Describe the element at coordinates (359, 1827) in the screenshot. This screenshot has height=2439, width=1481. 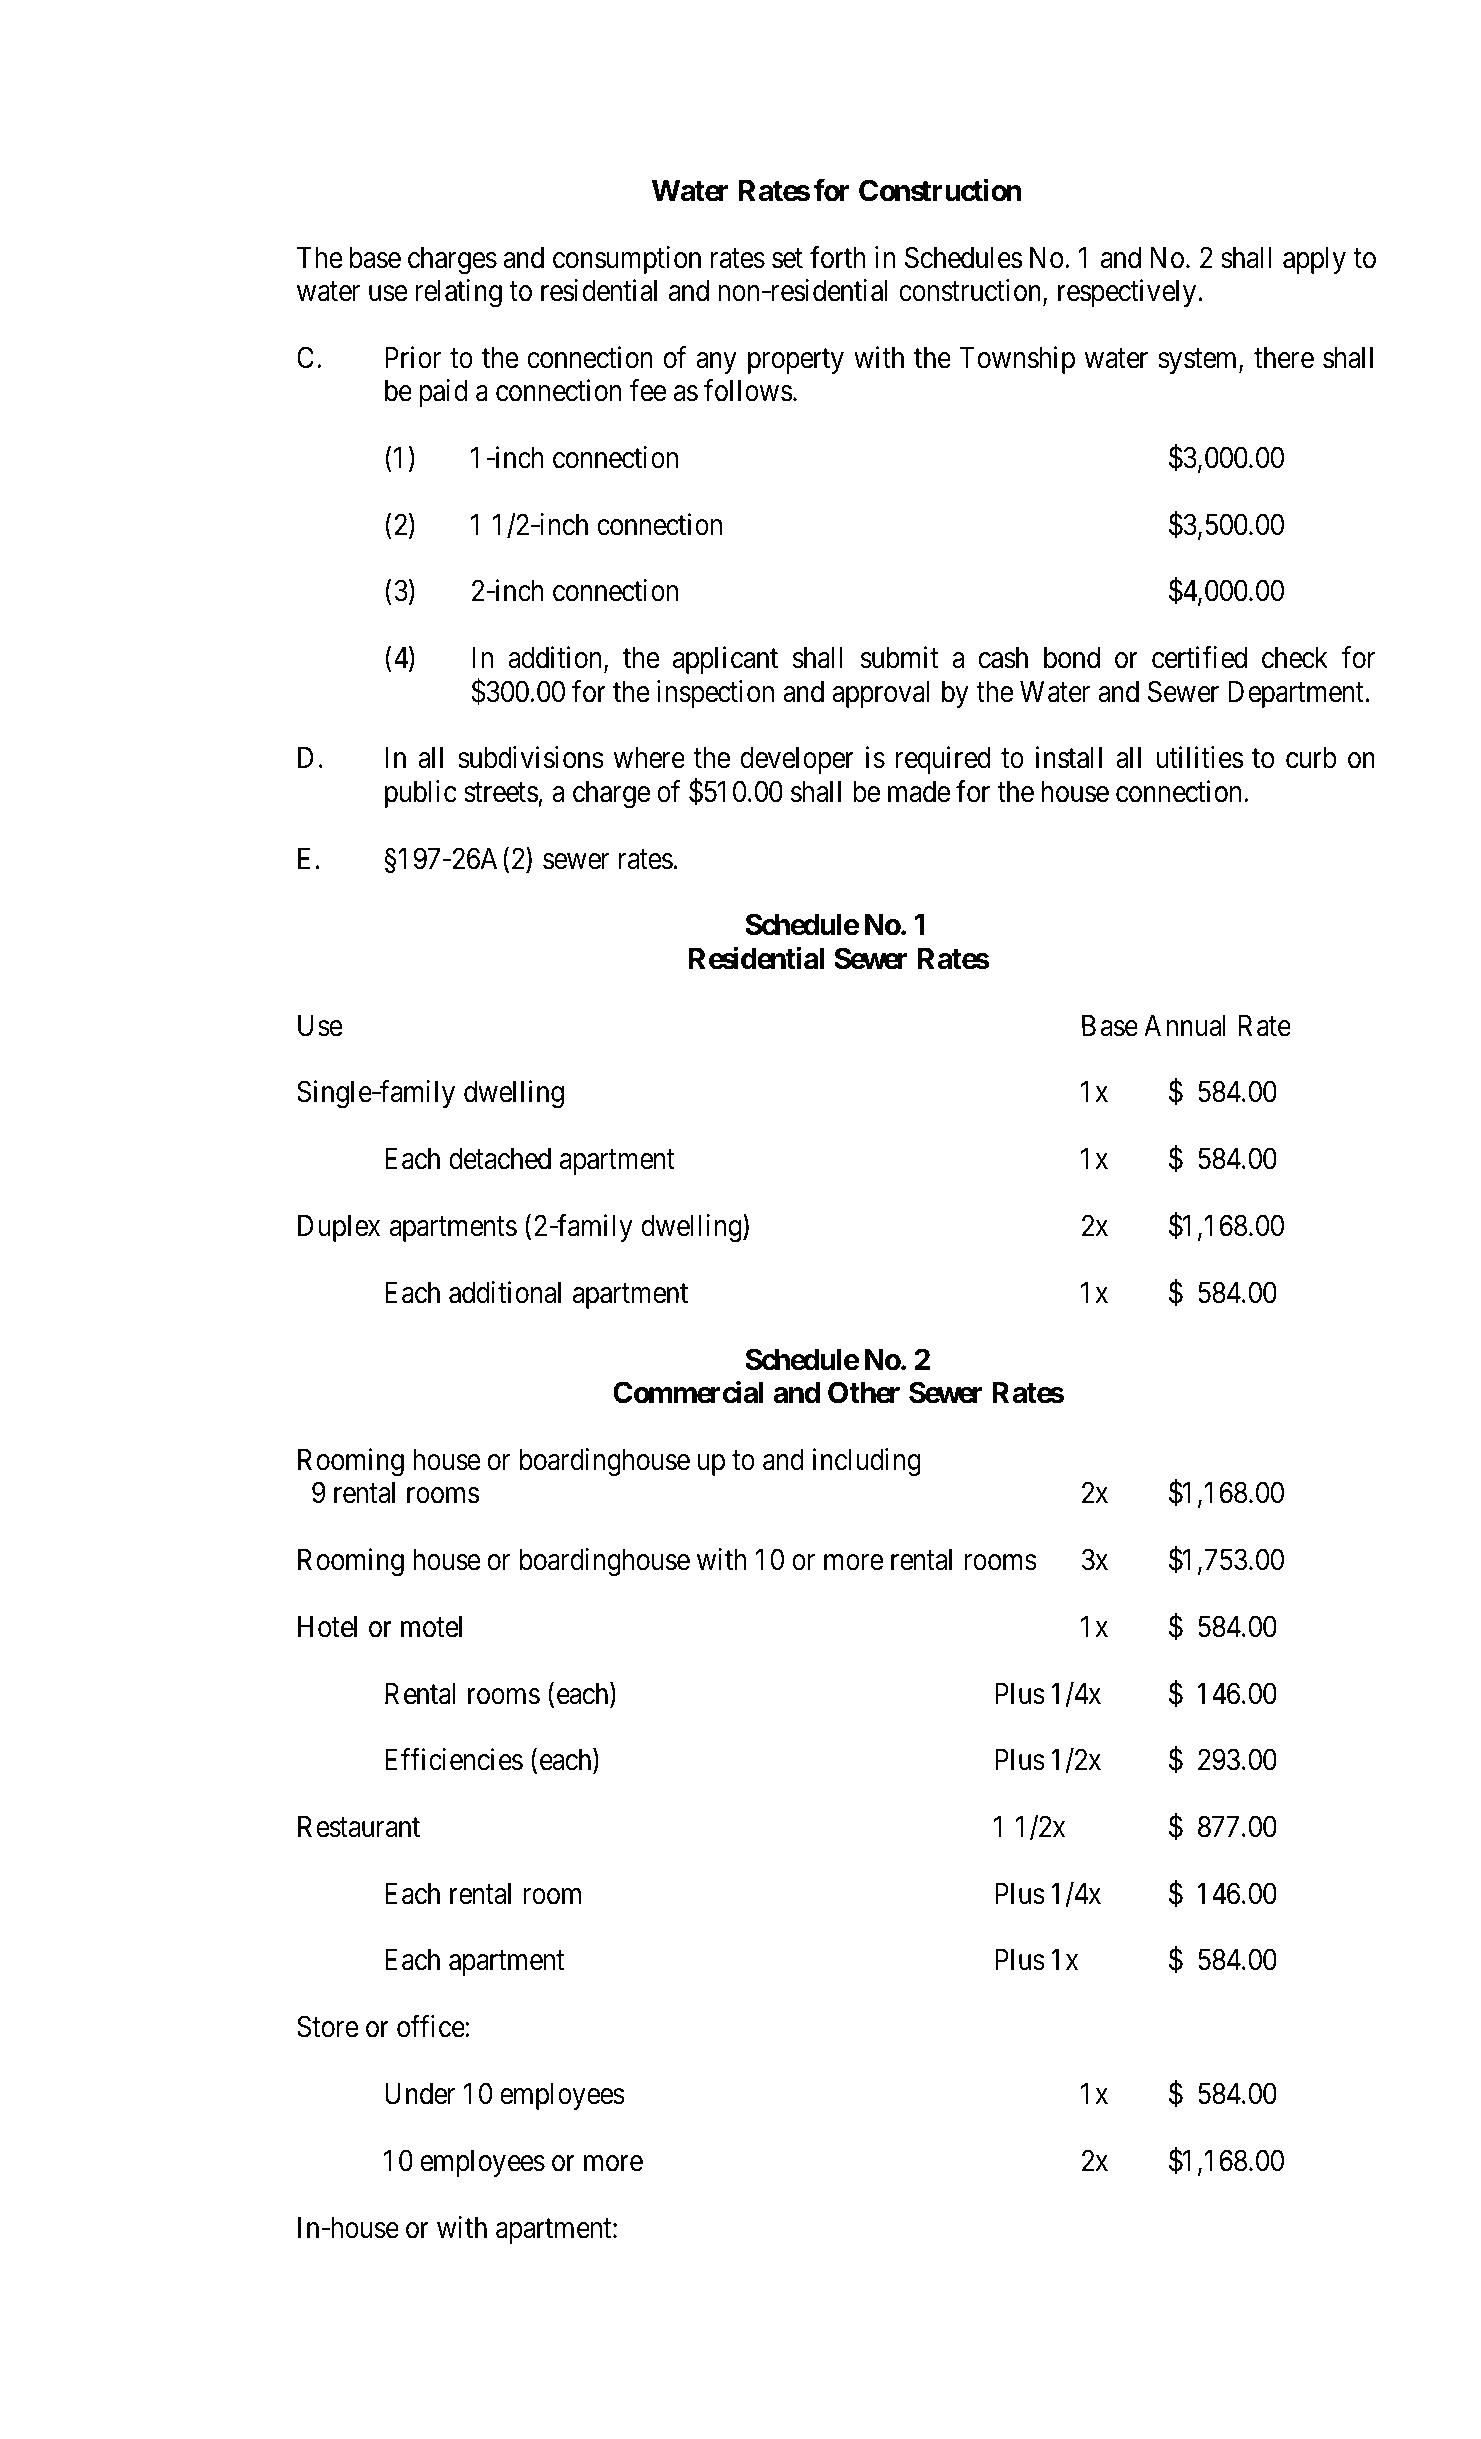
I see `Restaurant` at that location.
